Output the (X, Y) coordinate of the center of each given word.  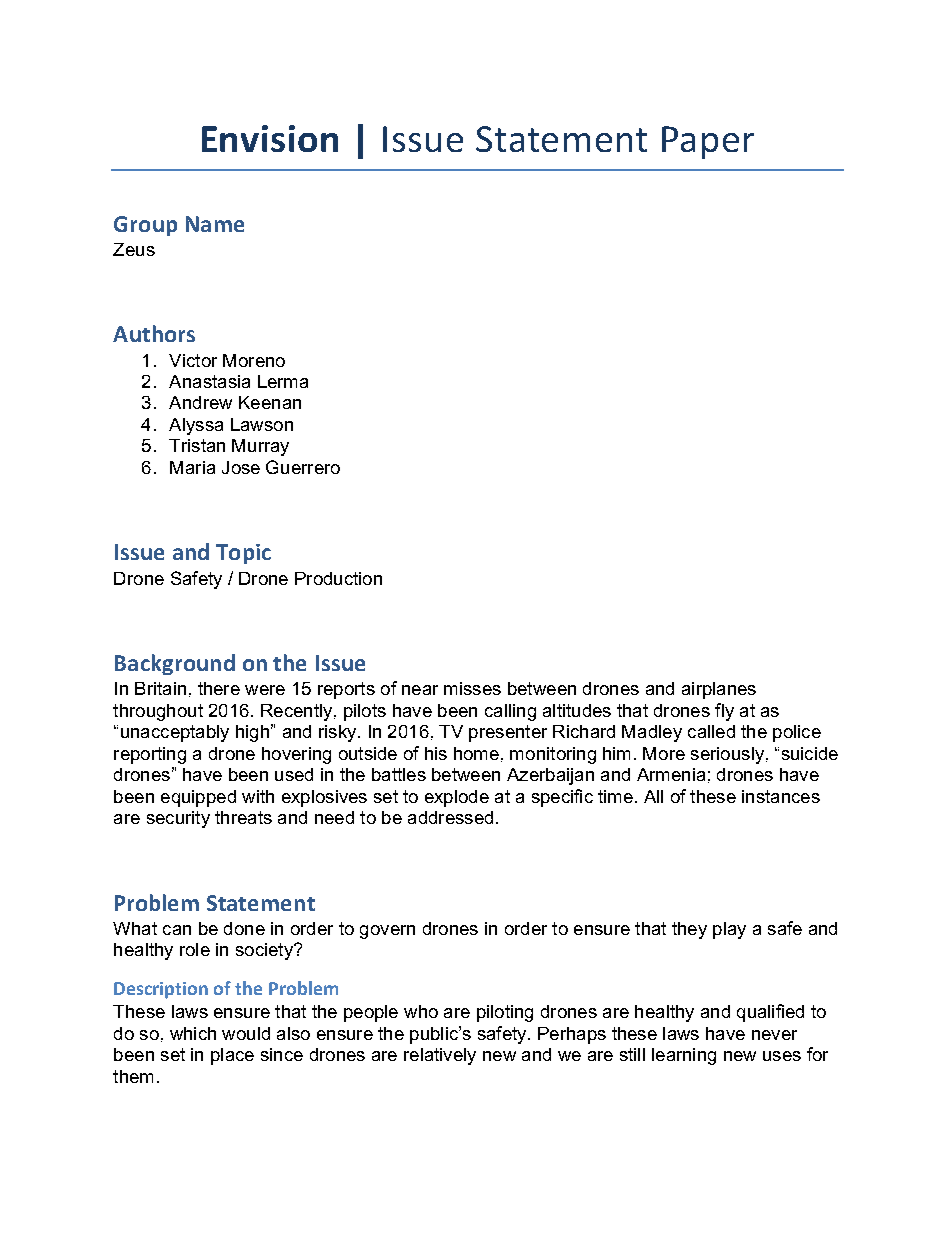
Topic (243, 554)
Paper (708, 142)
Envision (270, 138)
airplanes (719, 690)
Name (215, 224)
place (232, 1056)
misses (472, 688)
